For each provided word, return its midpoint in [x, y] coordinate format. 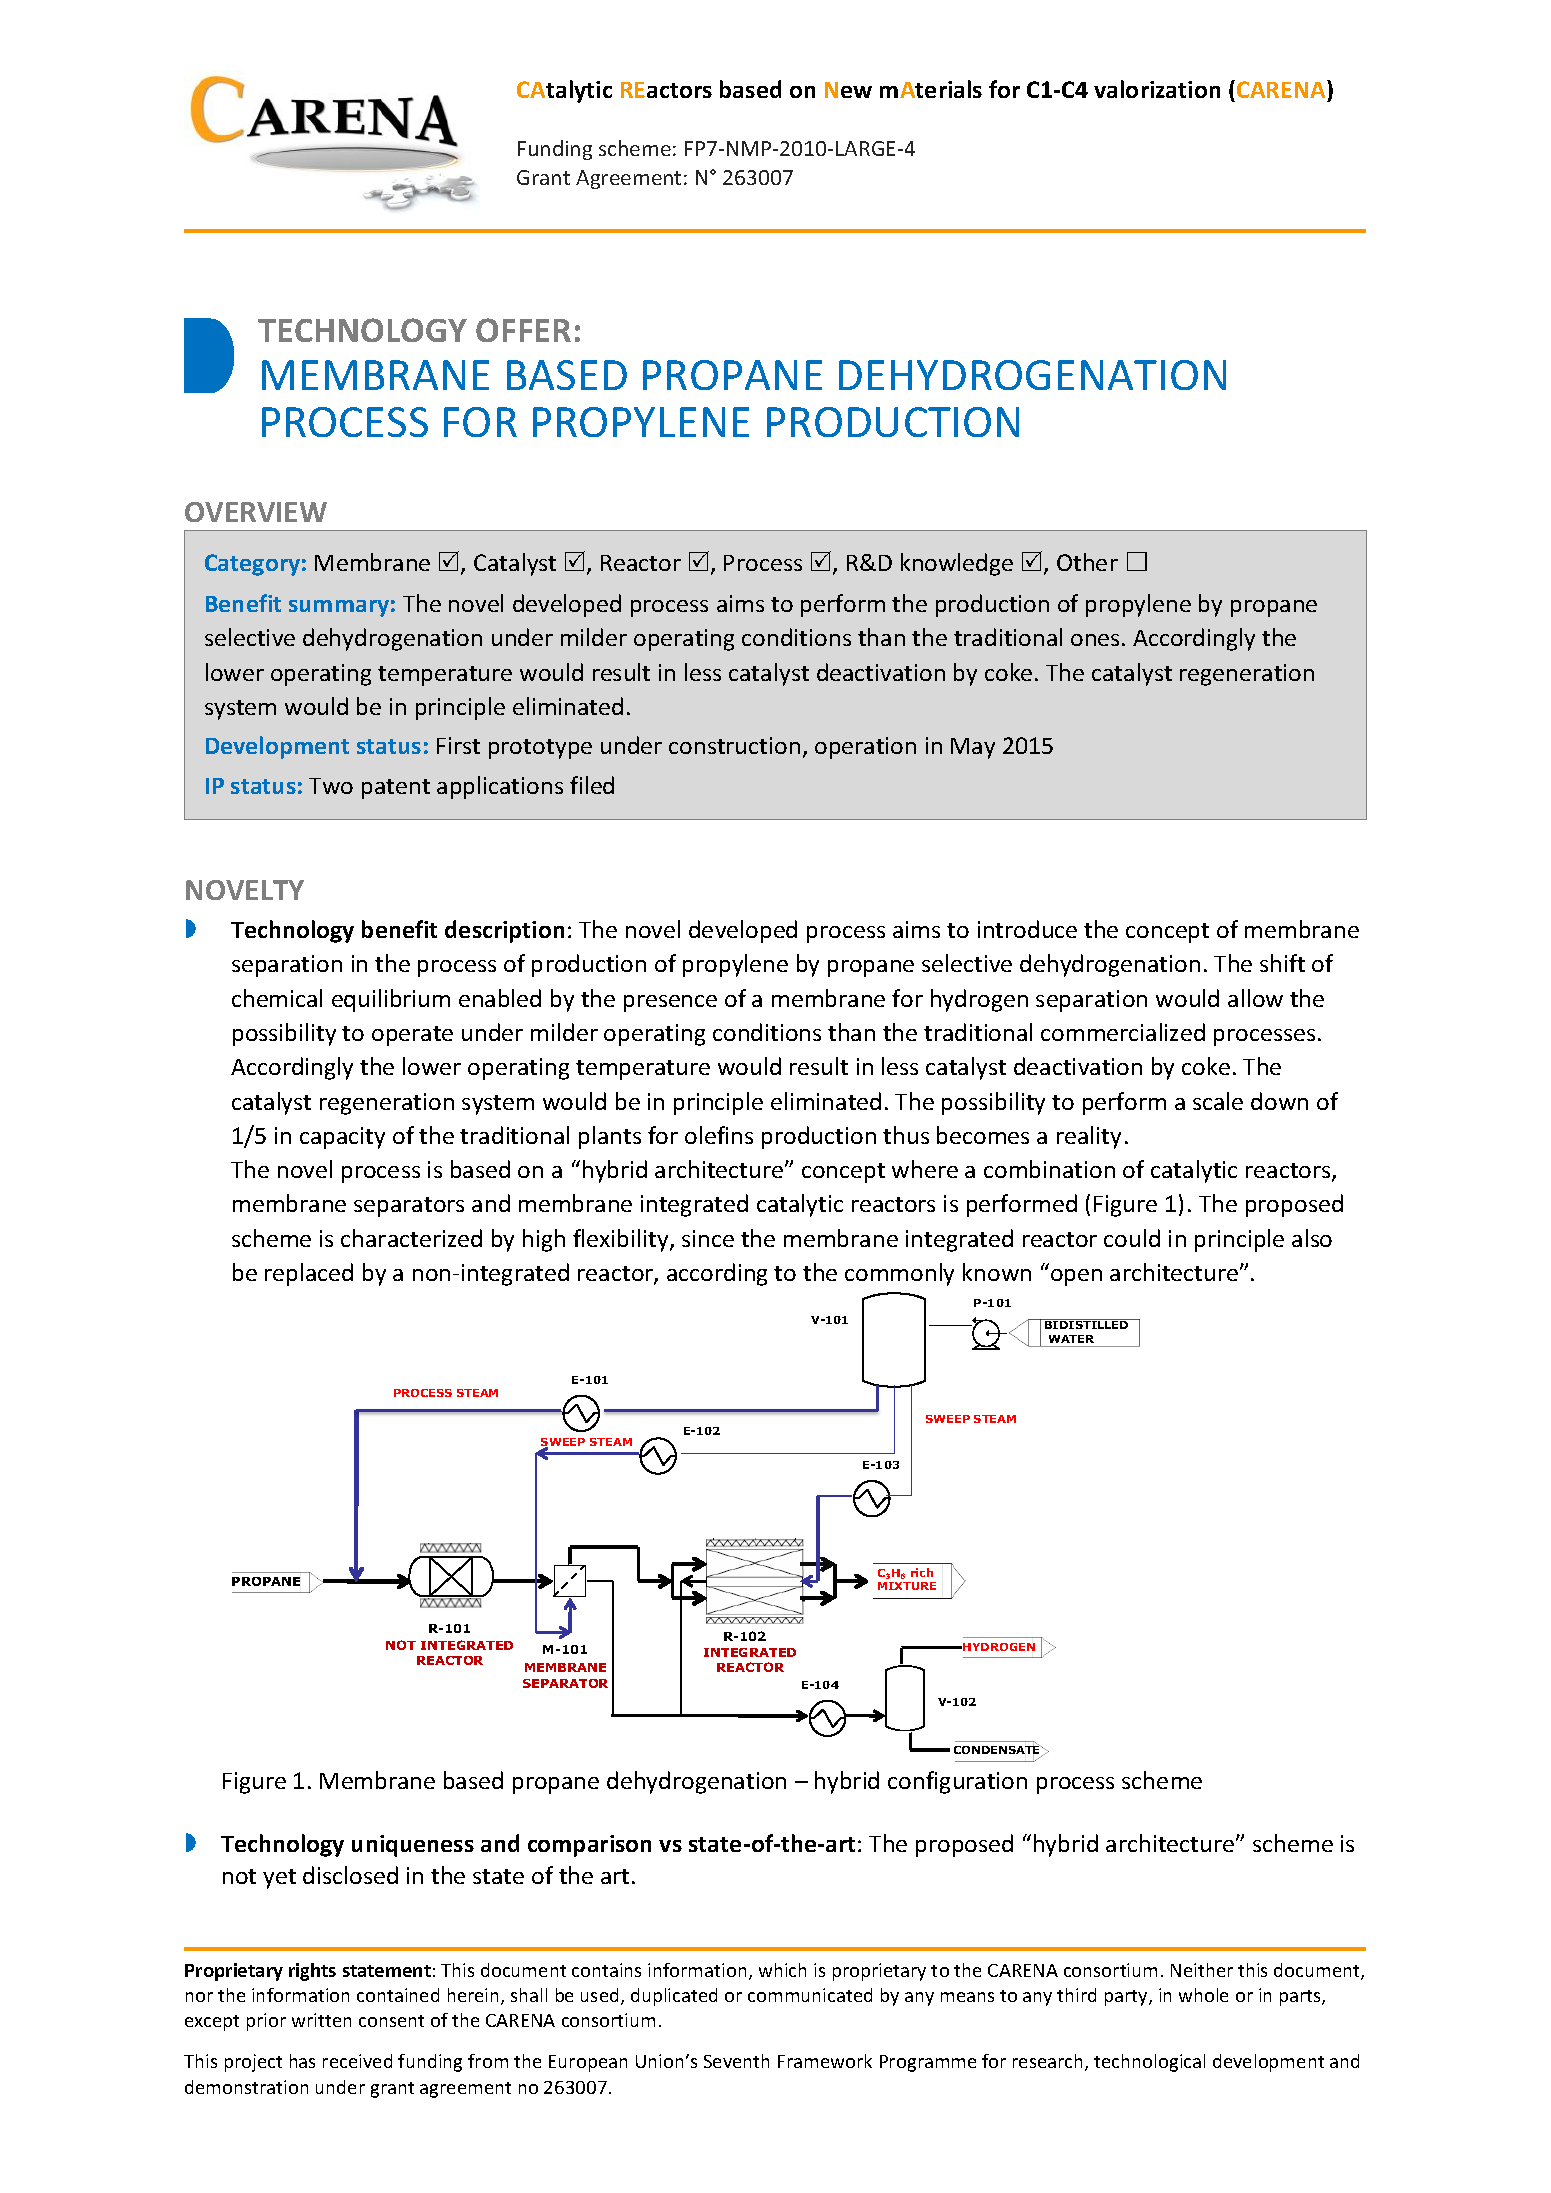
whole [1203, 1995]
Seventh [736, 2061]
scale [1218, 1101]
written [321, 2020]
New [848, 90]
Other [1087, 562]
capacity [342, 1138]
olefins [719, 1135]
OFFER [523, 330]
